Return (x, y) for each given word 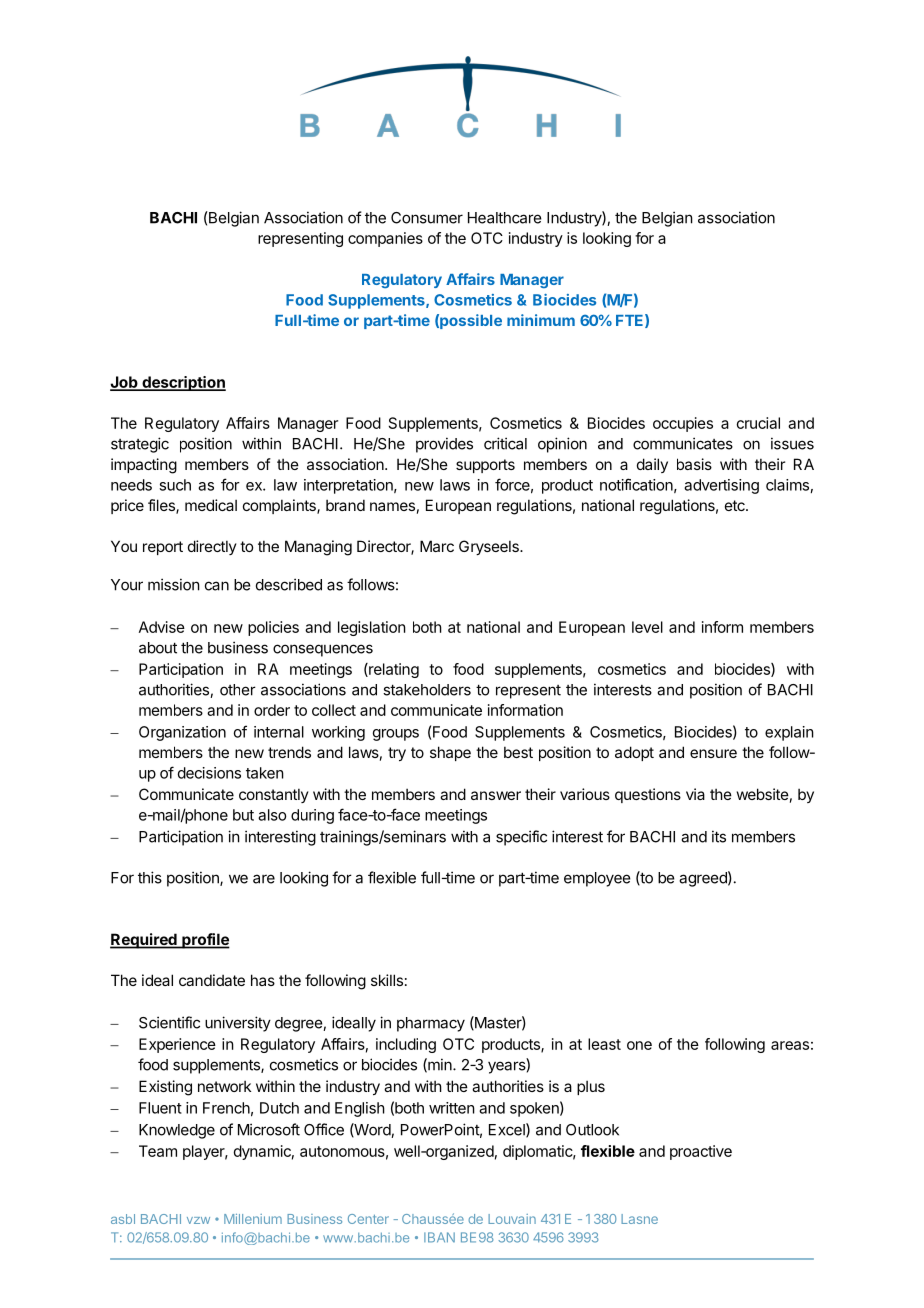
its (719, 836)
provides (444, 445)
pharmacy (431, 1024)
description (183, 383)
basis (694, 464)
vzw (198, 1220)
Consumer (427, 218)
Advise (162, 627)
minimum (541, 320)
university (238, 1024)
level (647, 627)
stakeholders (427, 690)
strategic (140, 445)
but (243, 815)
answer (496, 795)
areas (790, 1045)
